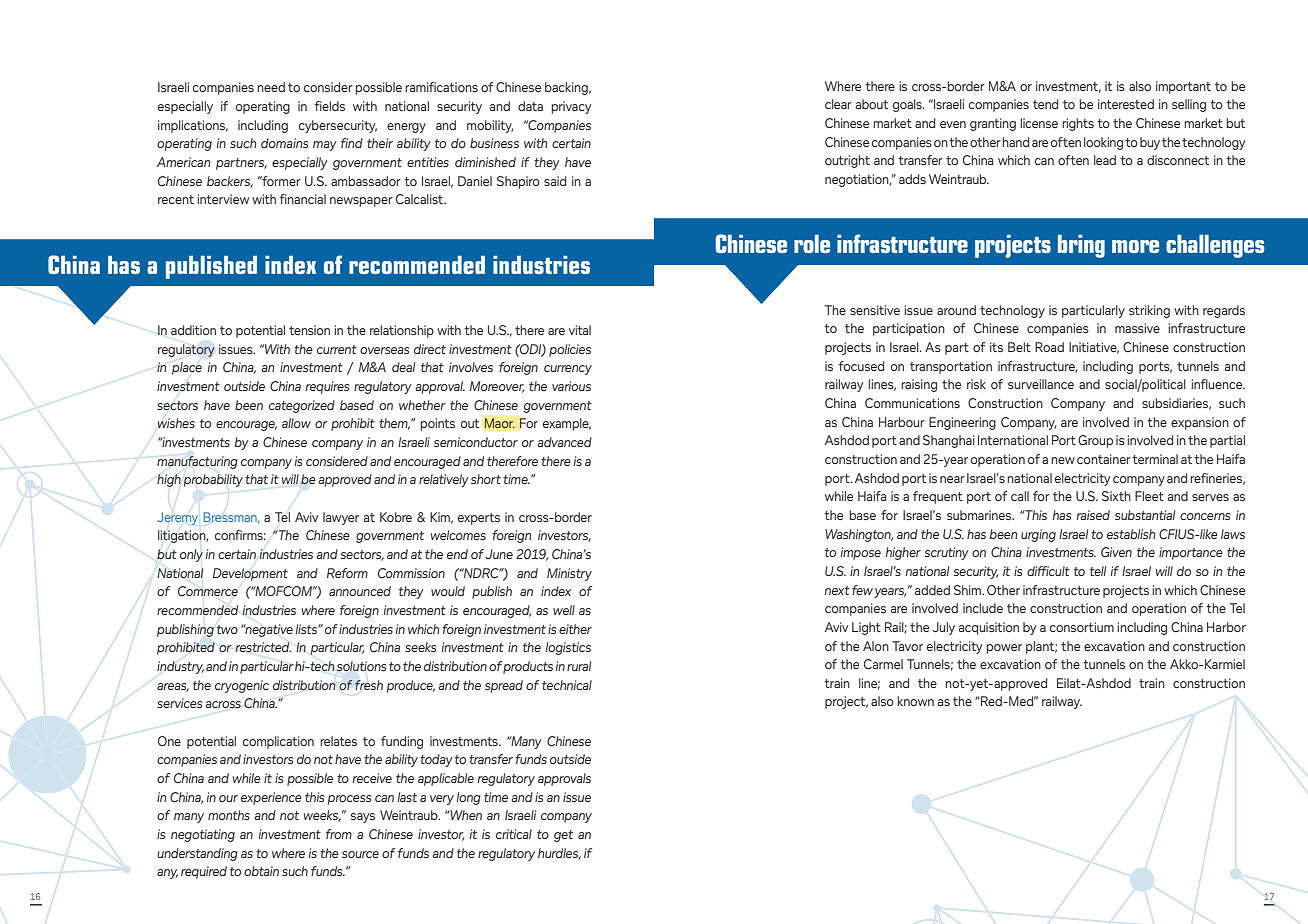 Image resolution: width=1308 pixels, height=924 pixels. I want to click on Road, so click(1049, 347).
